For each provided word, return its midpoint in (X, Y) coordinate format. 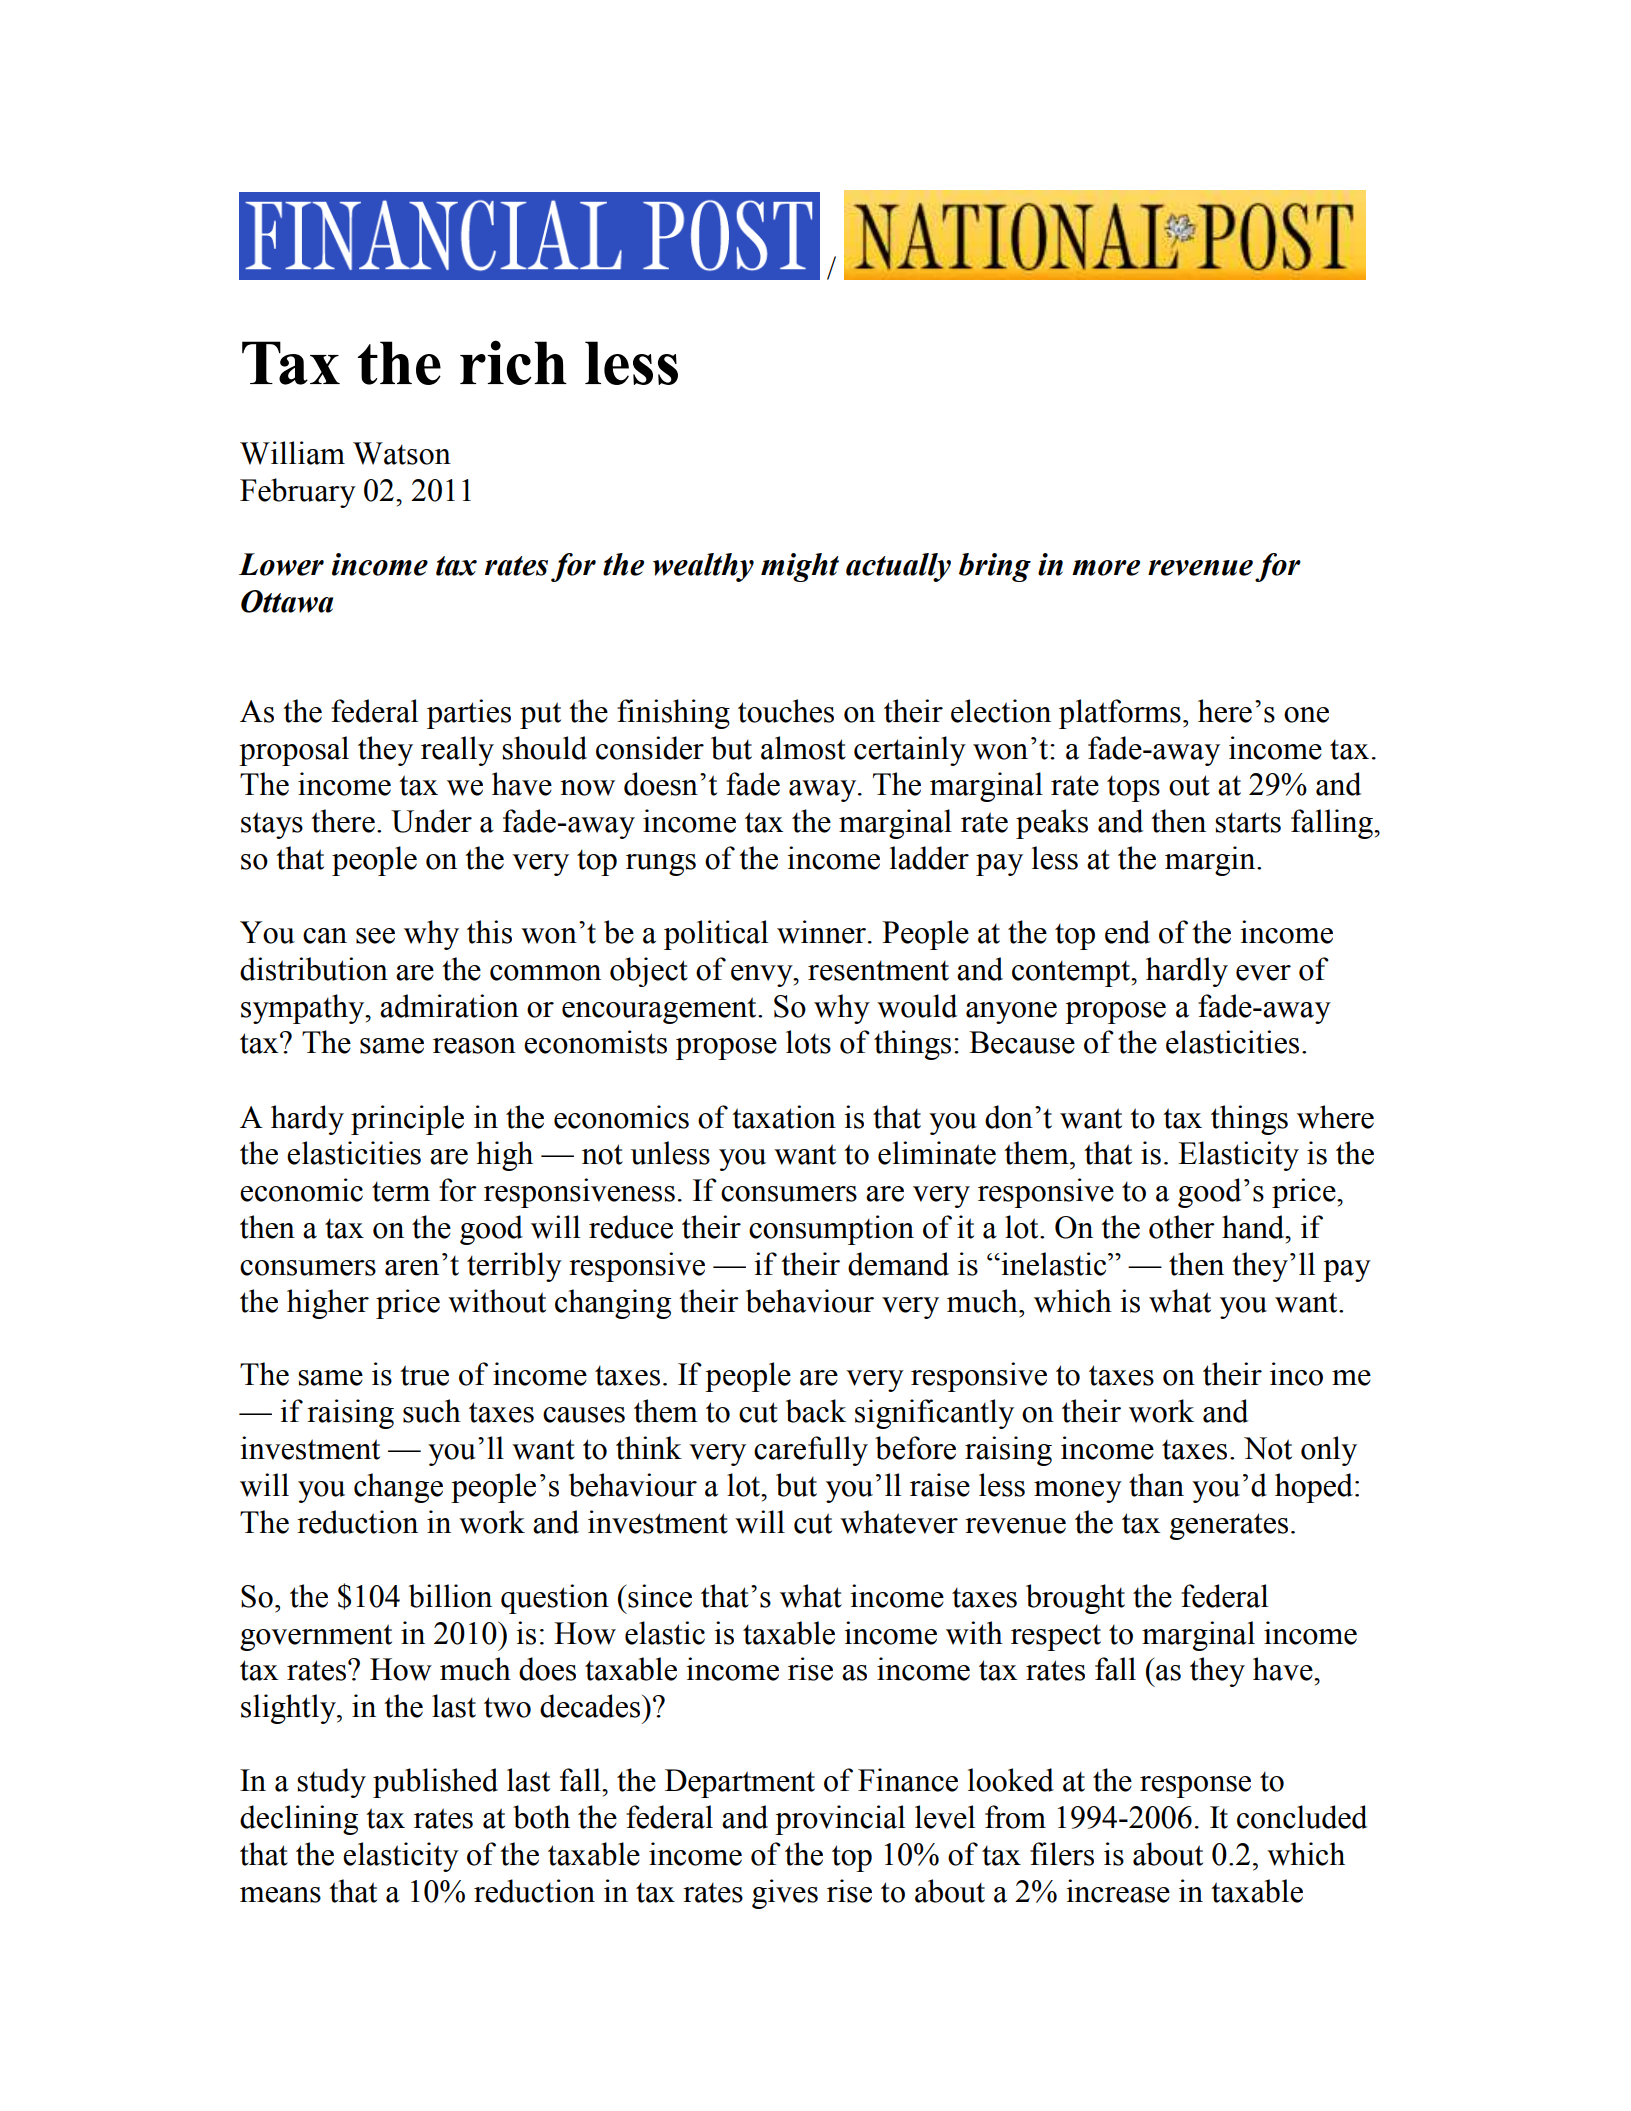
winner (823, 932)
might (800, 567)
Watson (402, 453)
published (435, 1783)
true (424, 1375)
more (1106, 568)
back (816, 1411)
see (375, 936)
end (1127, 932)
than (1156, 1485)
